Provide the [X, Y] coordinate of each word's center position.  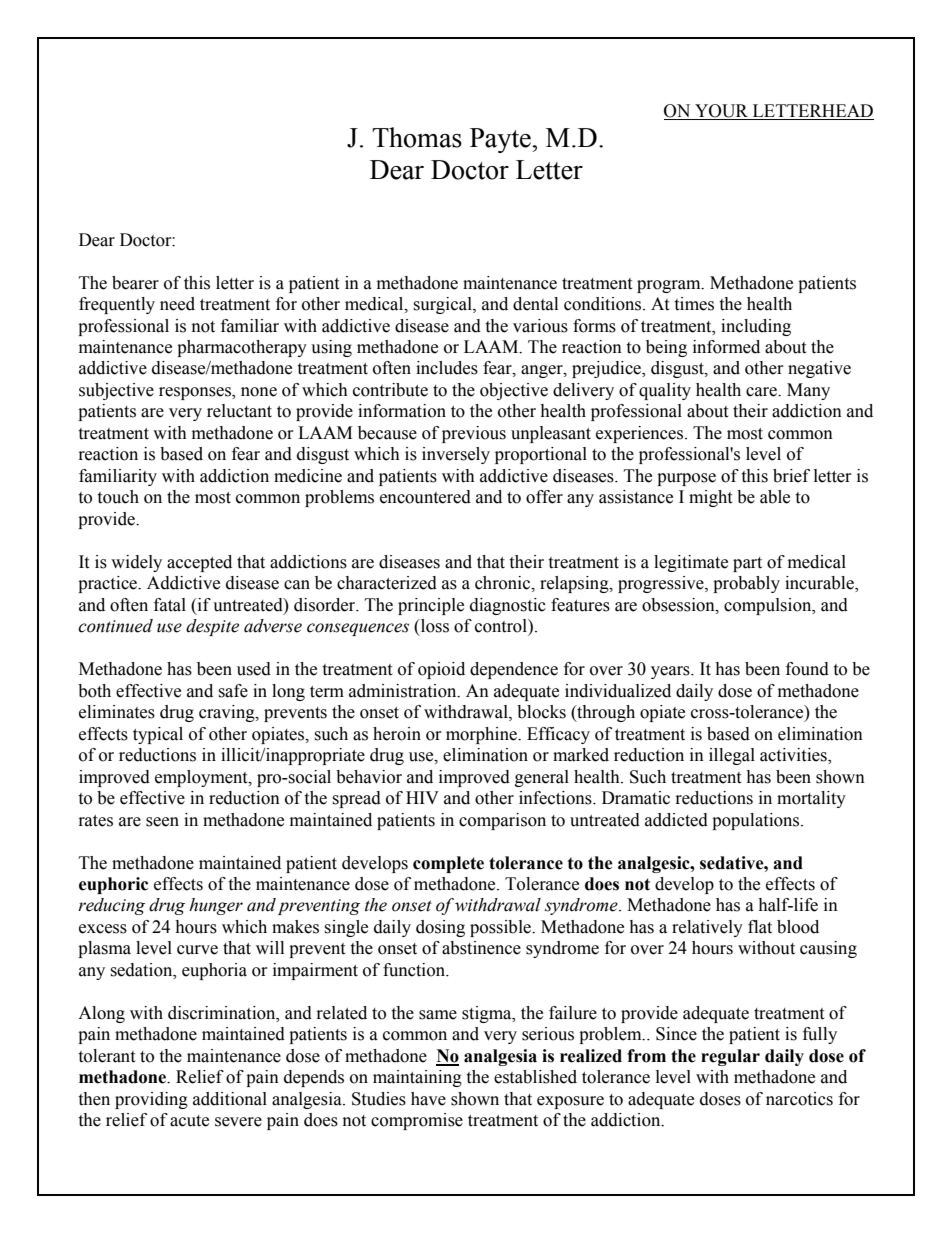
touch [118, 497]
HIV [422, 797]
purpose [686, 479]
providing [151, 1100]
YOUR [721, 111]
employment [202, 778]
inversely [456, 455]
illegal [732, 756]
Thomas [417, 137]
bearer [135, 283]
